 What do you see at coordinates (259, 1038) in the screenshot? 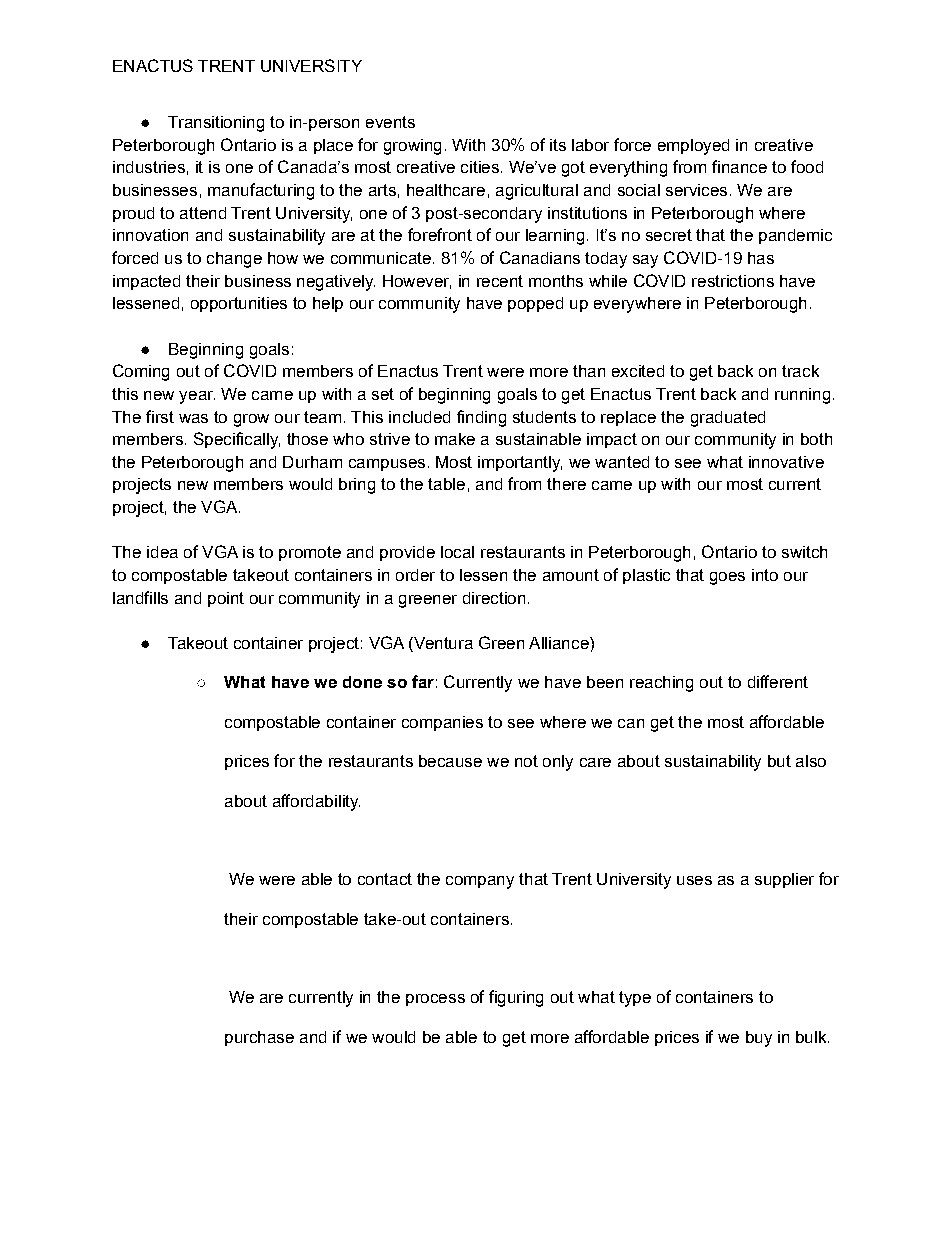
I see `purchase` at bounding box center [259, 1038].
